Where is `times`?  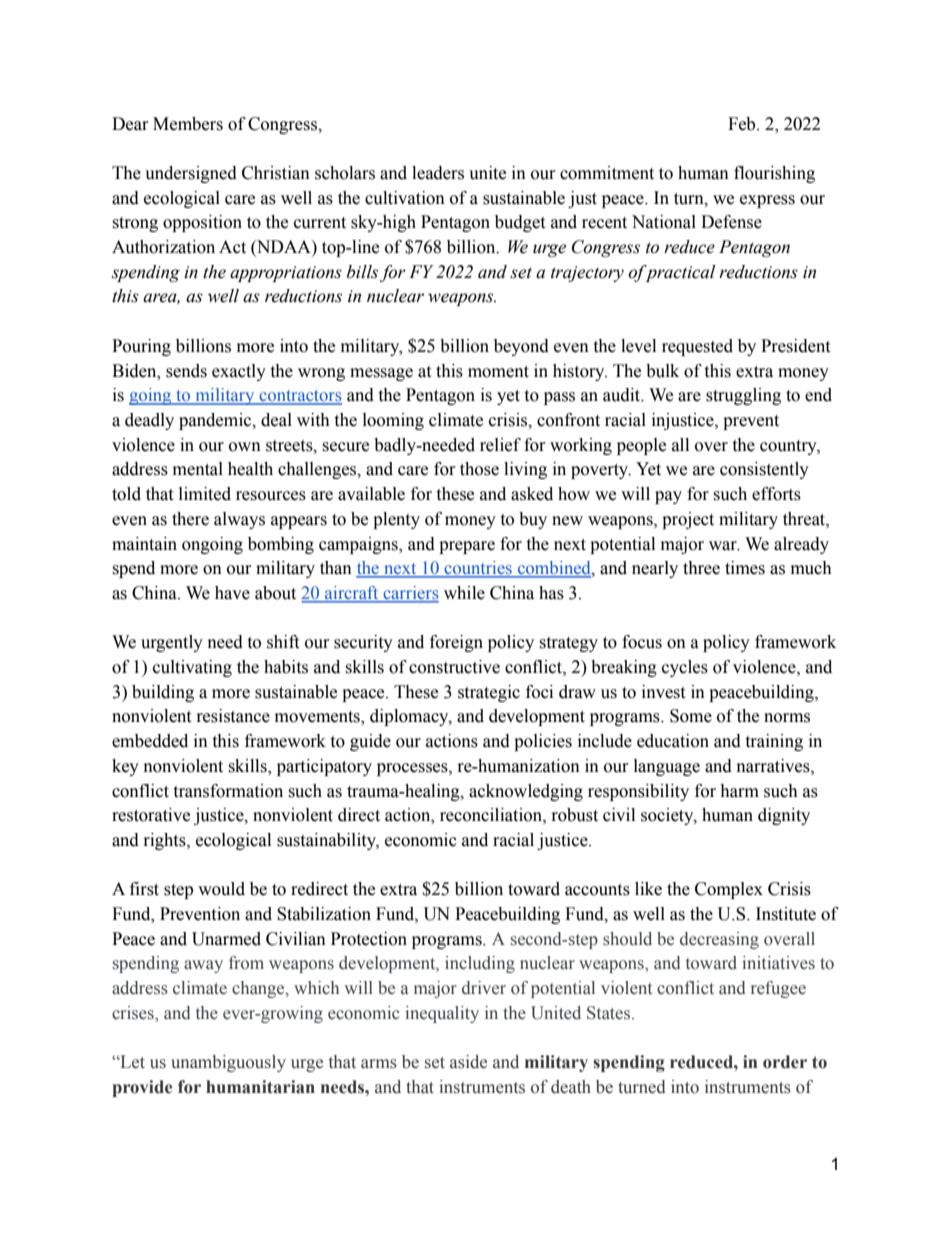
times is located at coordinates (745, 568).
